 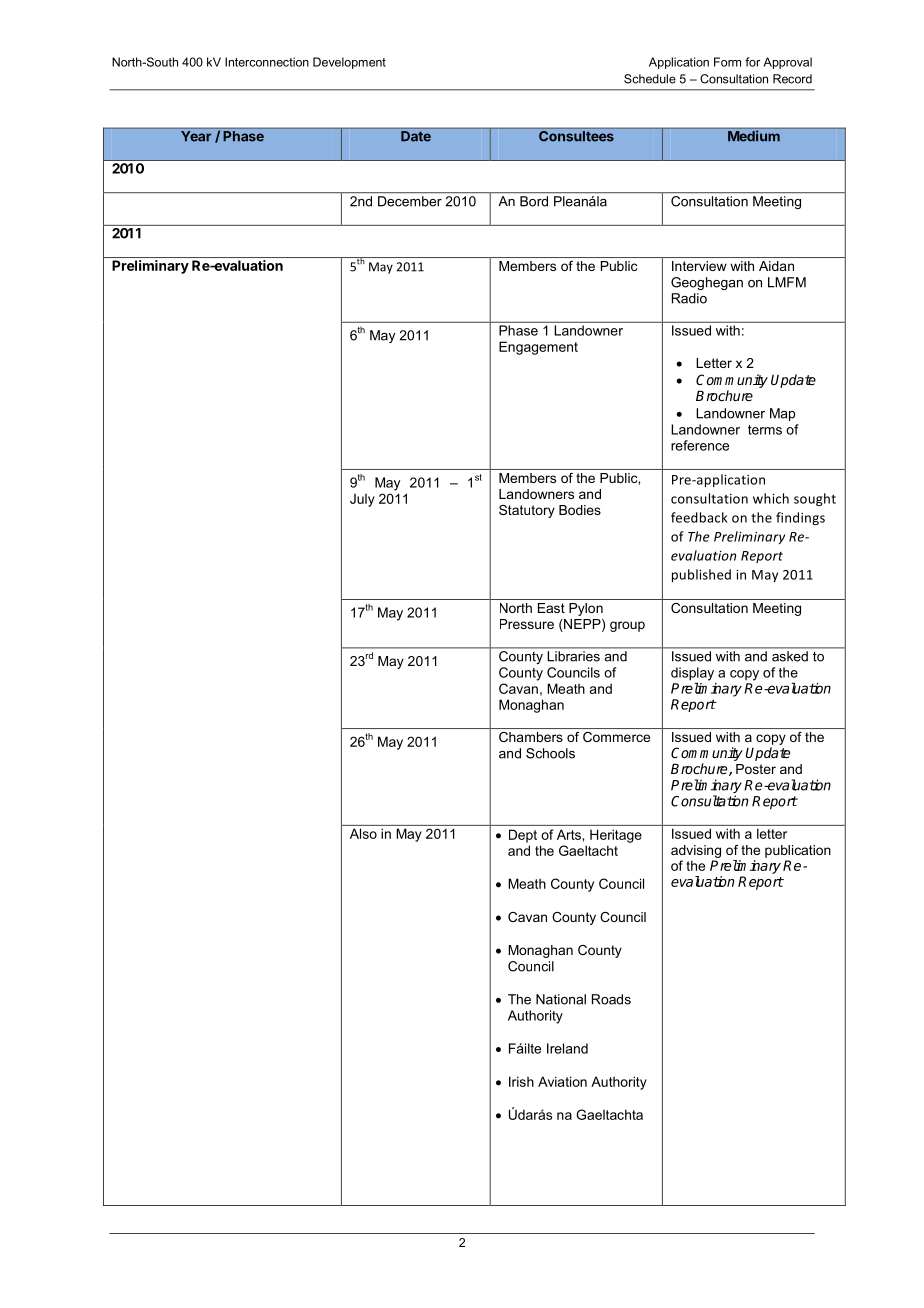 What do you see at coordinates (727, 62) in the screenshot?
I see `Form` at bounding box center [727, 62].
